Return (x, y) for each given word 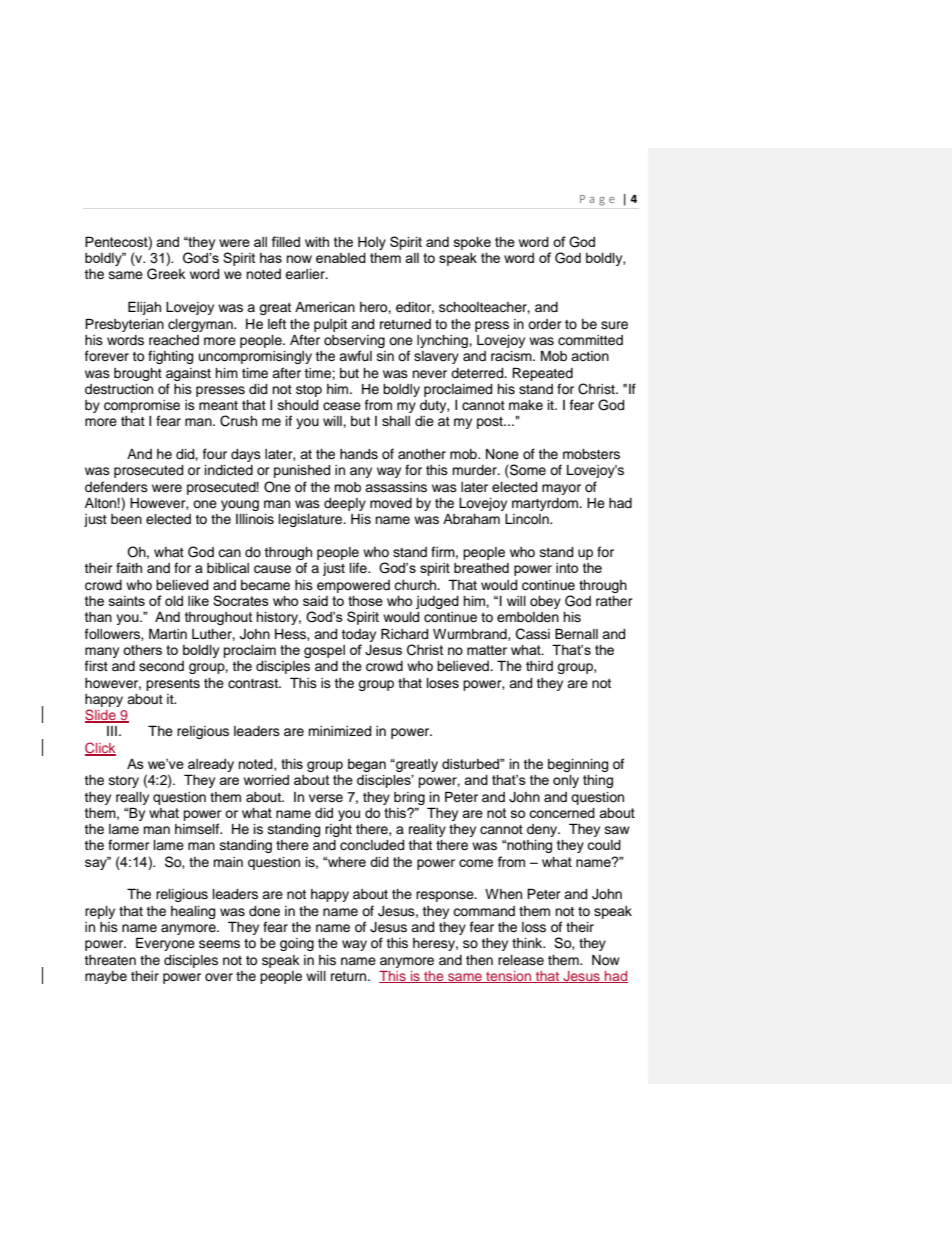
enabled (341, 258)
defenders (116, 486)
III (112, 731)
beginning (578, 765)
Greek (166, 274)
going (297, 944)
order (545, 324)
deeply (345, 504)
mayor (561, 489)
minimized (339, 731)
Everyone (165, 944)
